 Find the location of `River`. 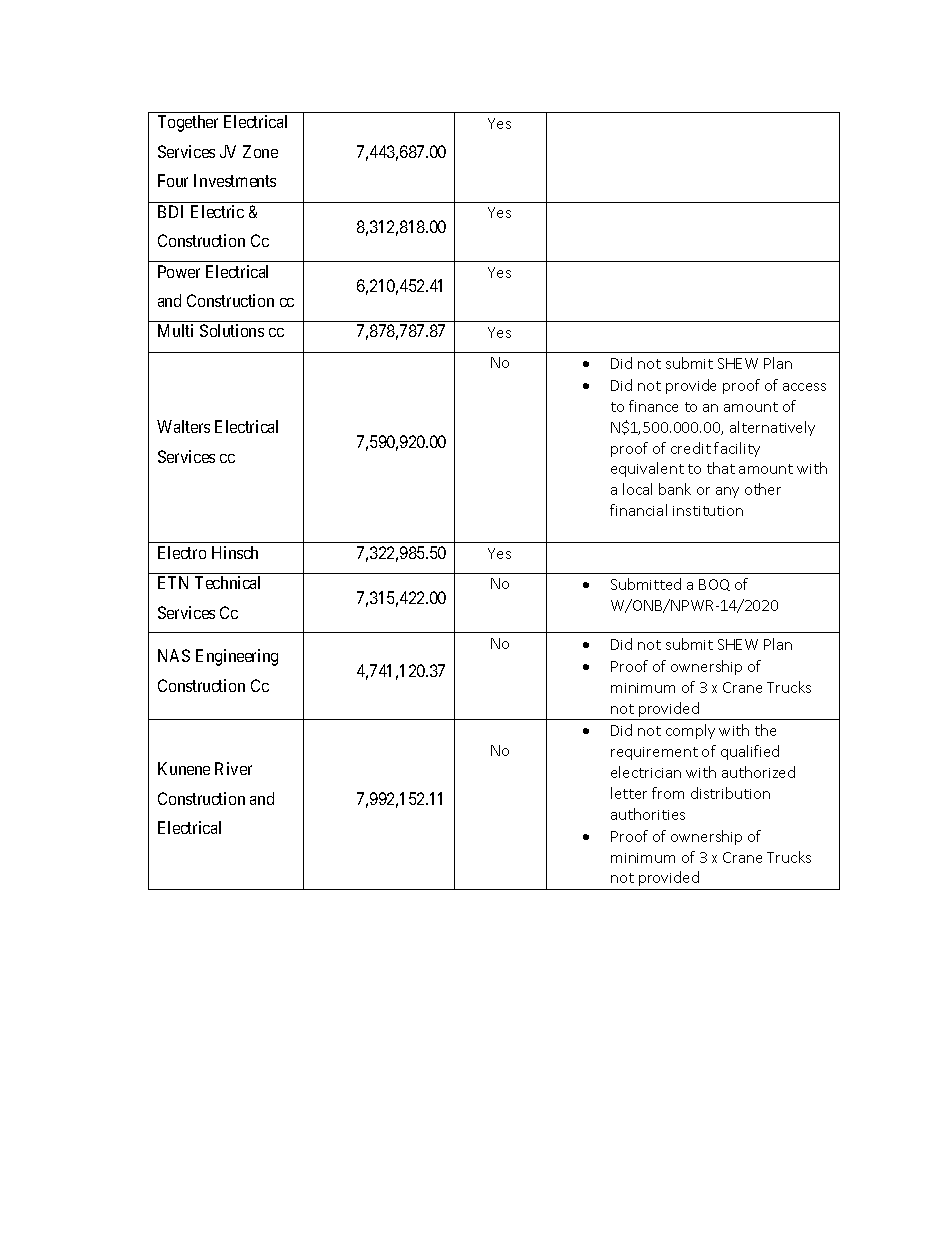

River is located at coordinates (233, 768).
